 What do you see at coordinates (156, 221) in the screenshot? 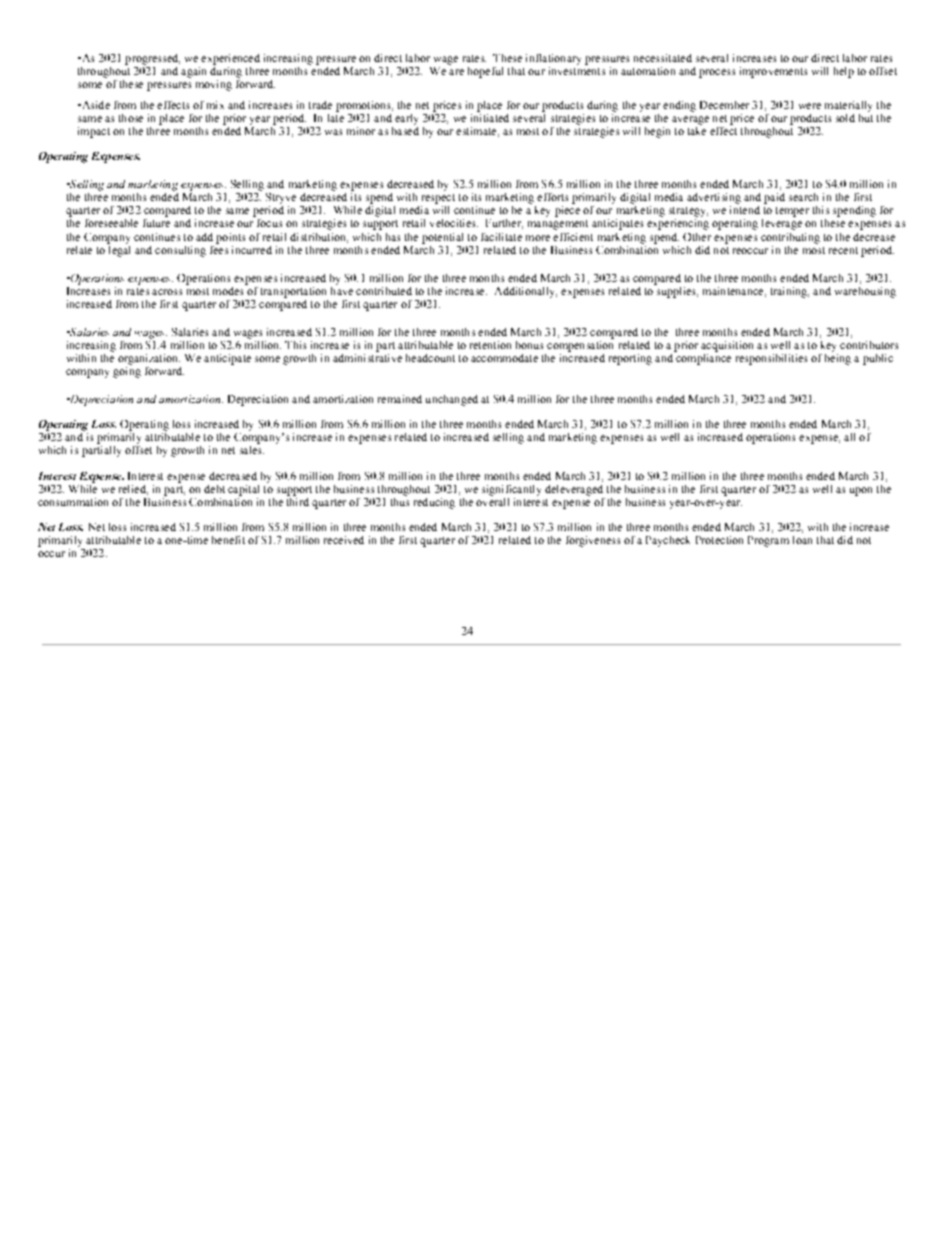
I see `future` at bounding box center [156, 221].
